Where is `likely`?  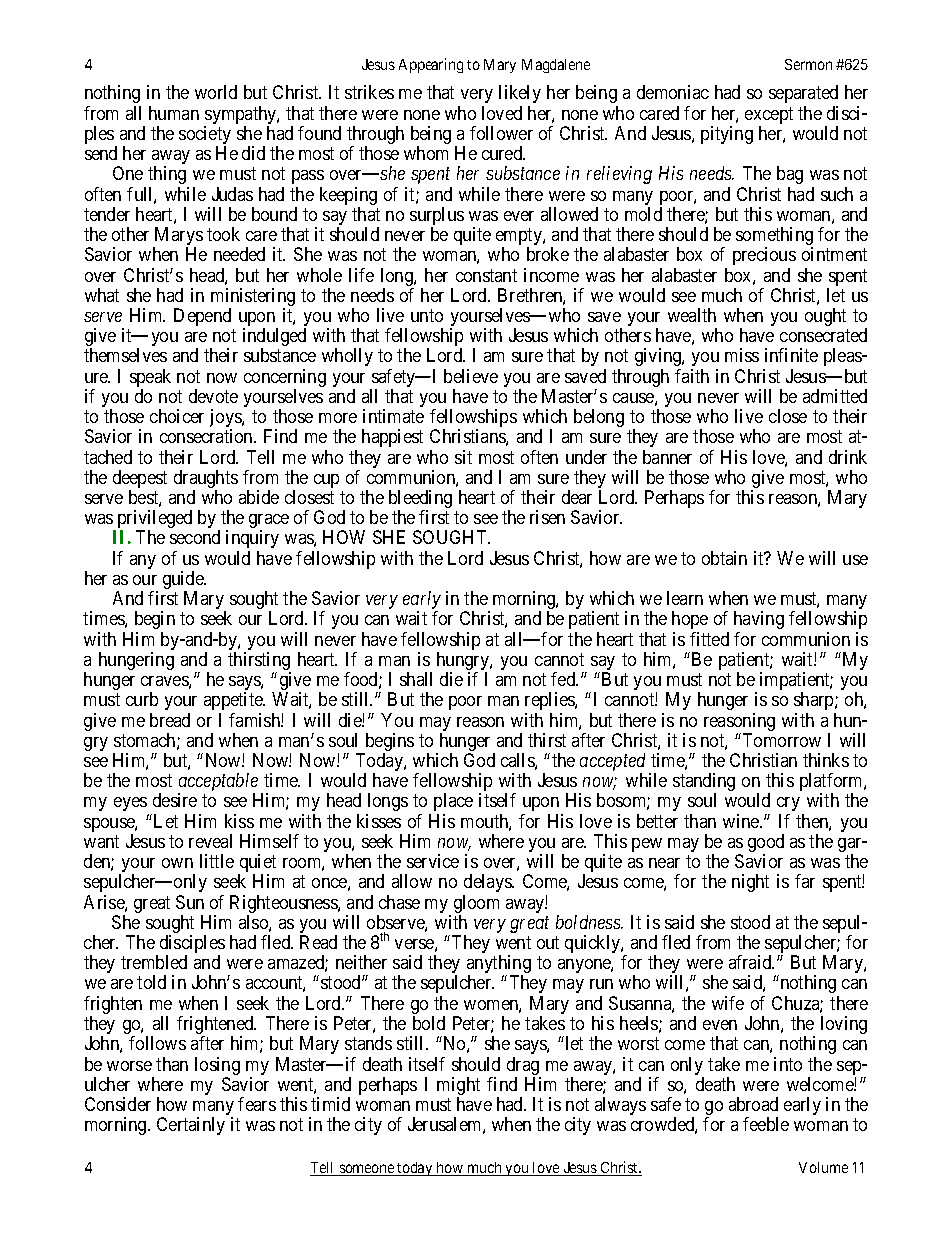
likely is located at coordinates (520, 94).
